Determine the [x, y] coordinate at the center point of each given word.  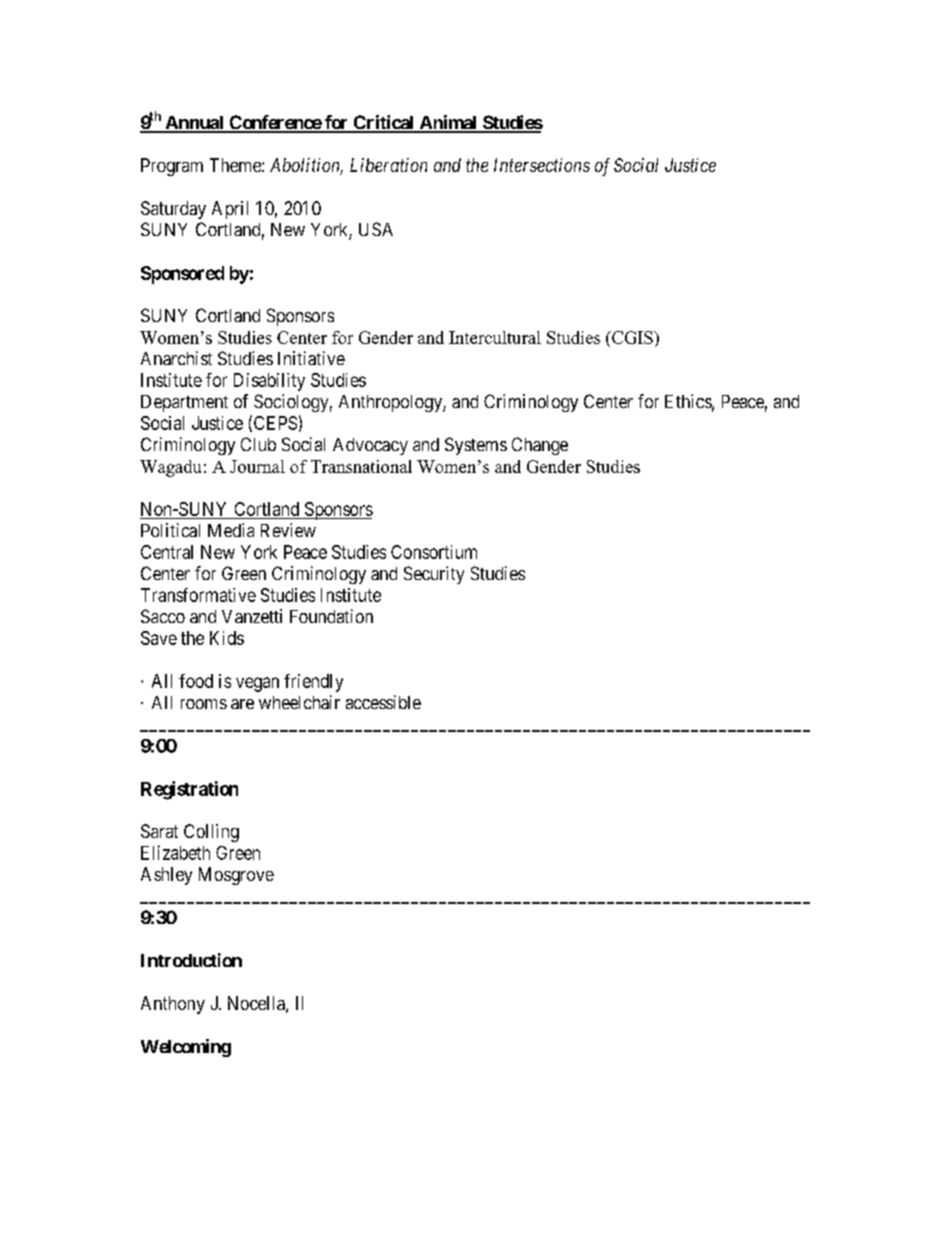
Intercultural [495, 337]
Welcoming [186, 1048]
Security [434, 575]
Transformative [198, 595]
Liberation [388, 165]
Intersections [542, 165]
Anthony [173, 1005]
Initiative [311, 358]
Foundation [331, 616]
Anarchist [176, 358]
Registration [189, 790]
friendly [313, 683]
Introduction [191, 960]
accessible [383, 702]
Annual [194, 124]
